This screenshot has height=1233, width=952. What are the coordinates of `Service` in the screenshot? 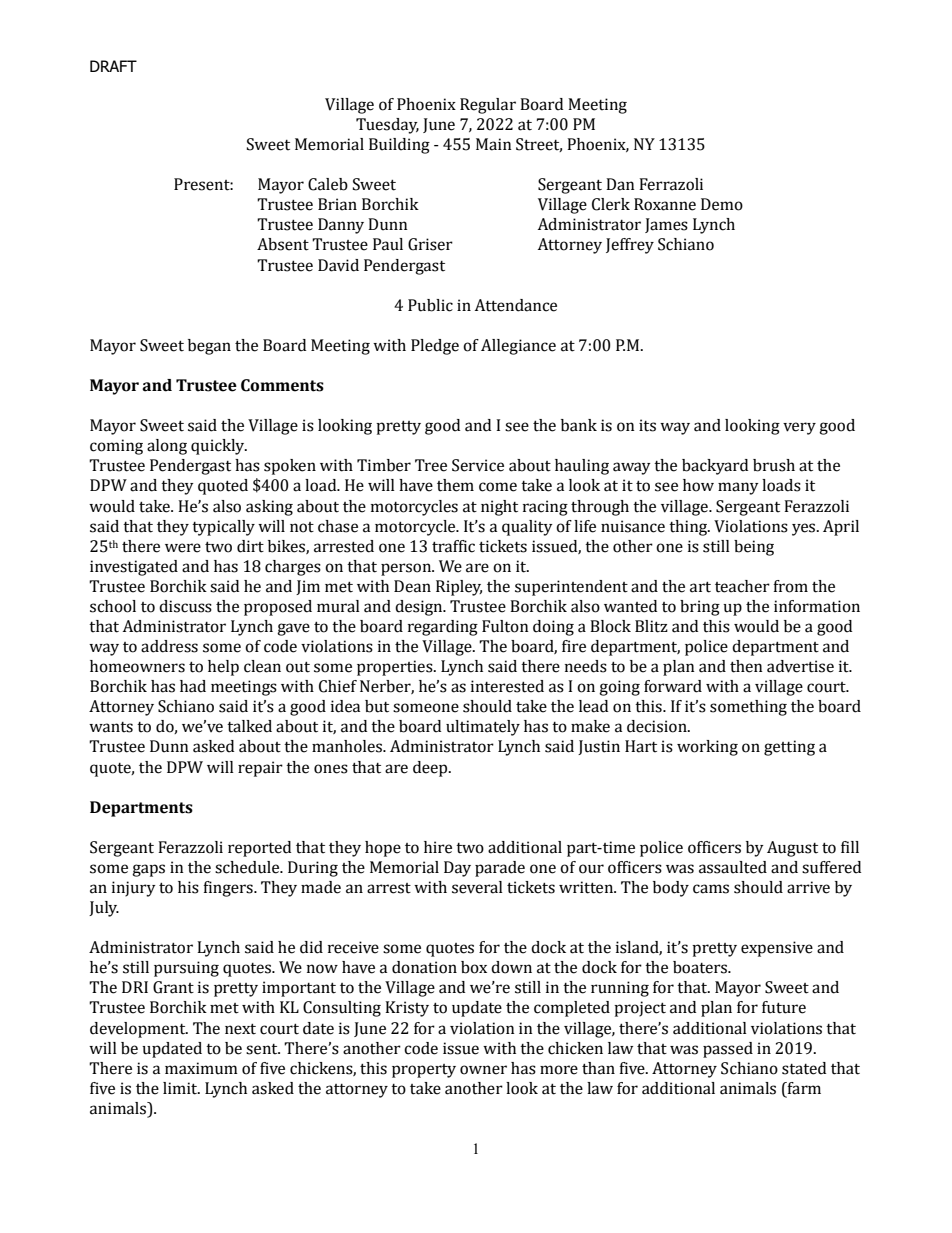 It's located at (478, 465).
